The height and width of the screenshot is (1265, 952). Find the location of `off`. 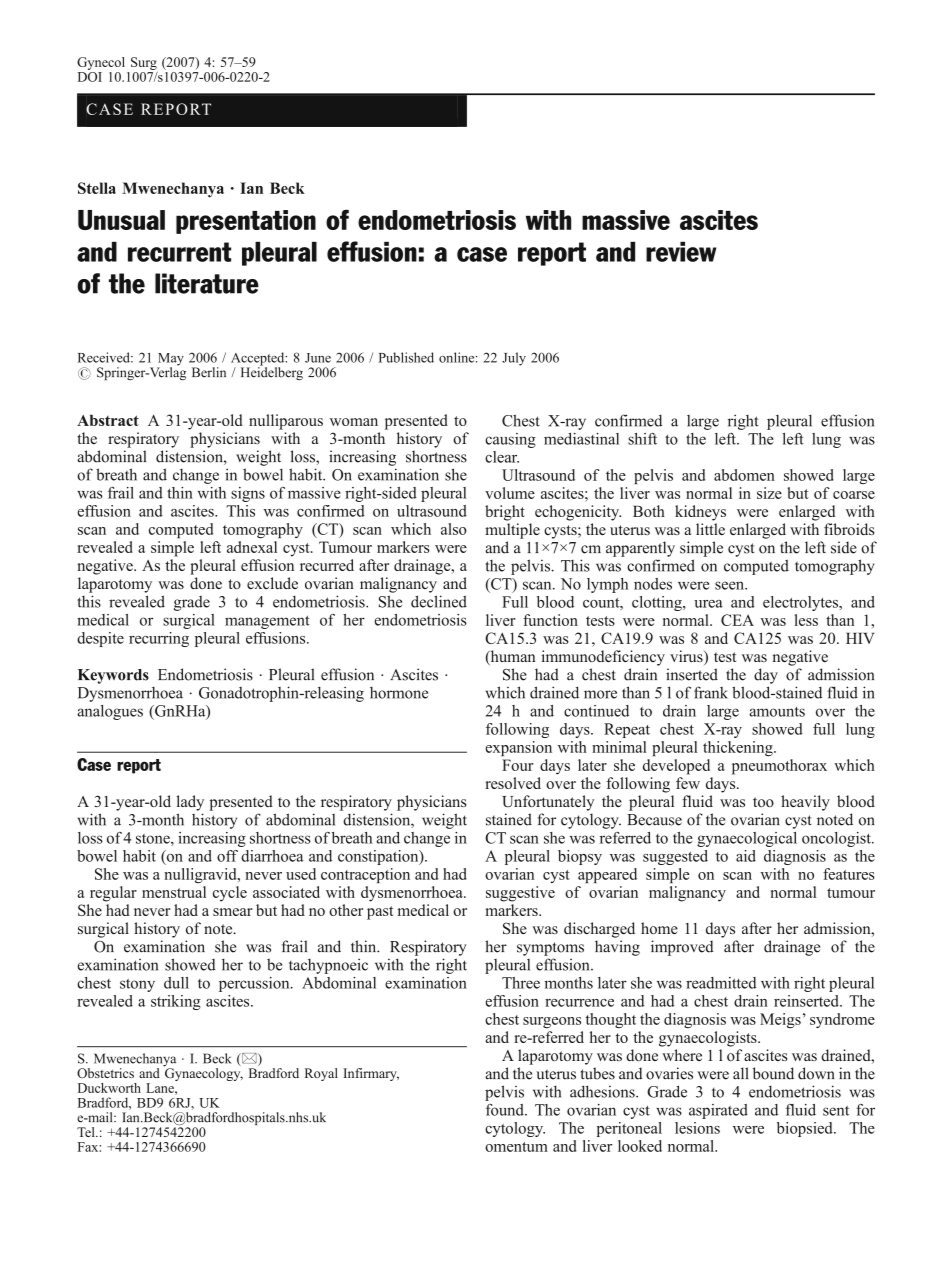

off is located at coordinates (227, 856).
